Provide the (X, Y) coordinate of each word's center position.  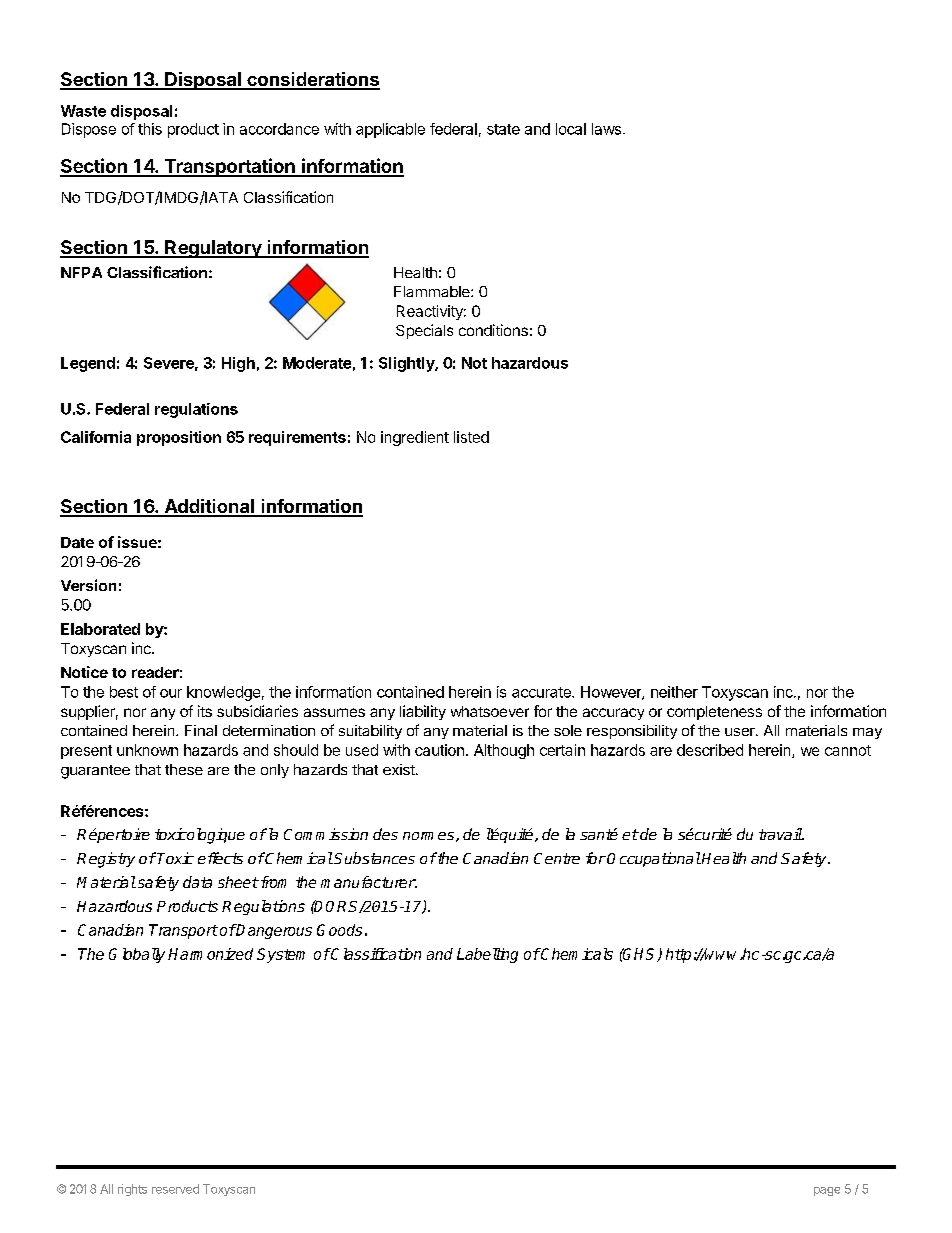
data (197, 882)
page (827, 1191)
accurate (542, 692)
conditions (493, 330)
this (150, 129)
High (238, 364)
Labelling (487, 955)
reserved (175, 1189)
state (503, 129)
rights (132, 1190)
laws (606, 129)
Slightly (407, 364)
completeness (714, 713)
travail (781, 834)
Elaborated (100, 629)
